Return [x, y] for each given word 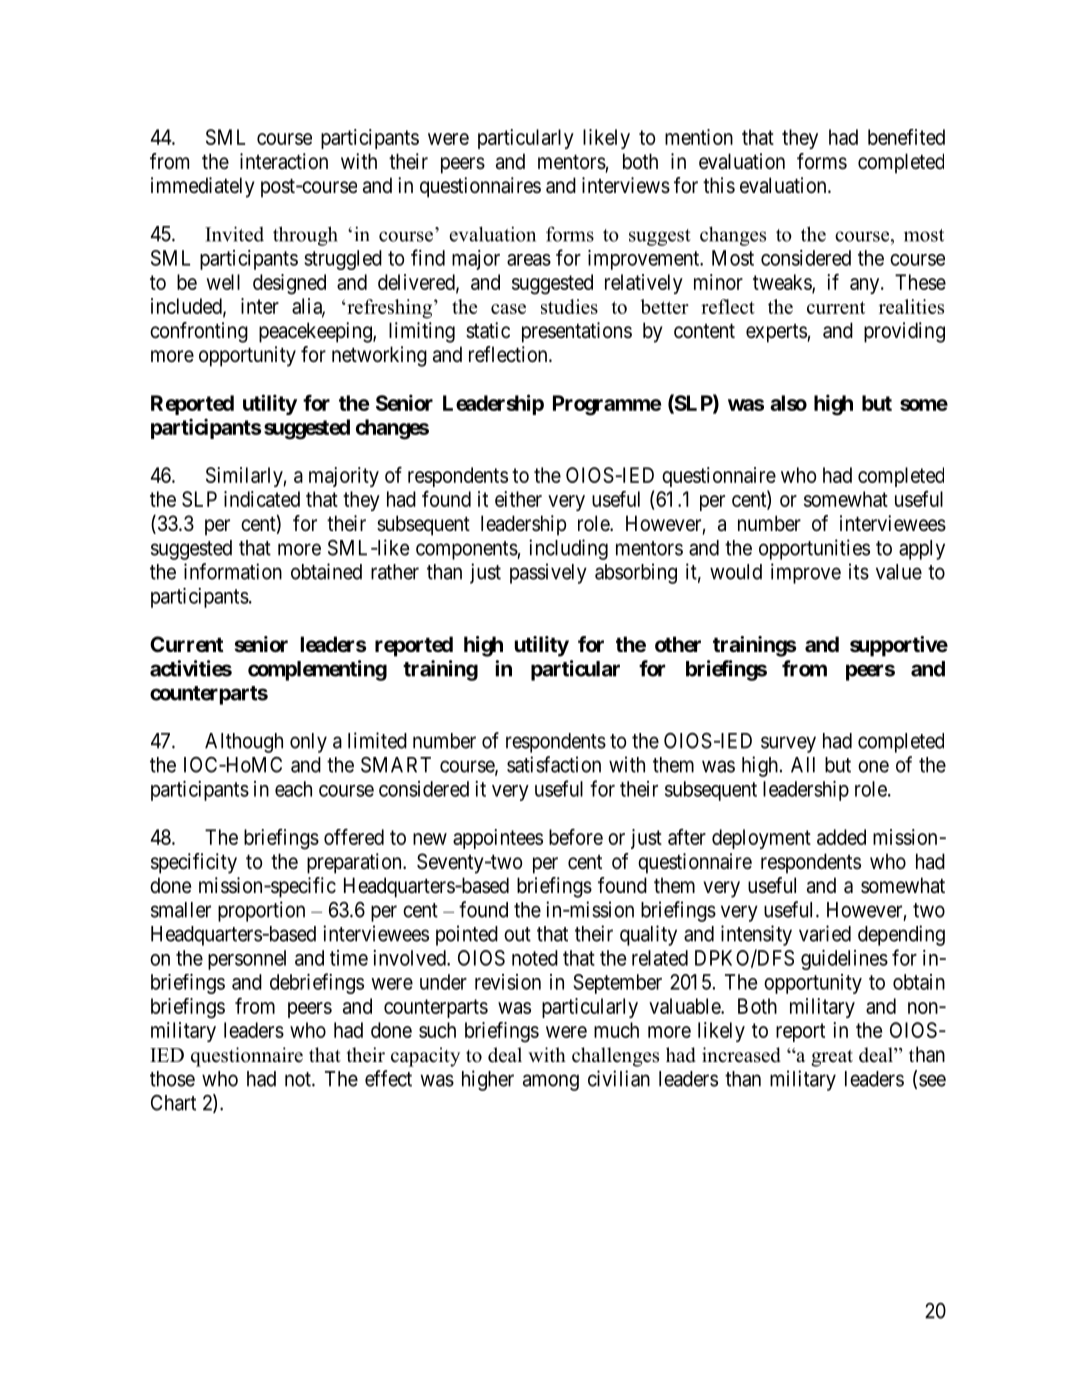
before [576, 837]
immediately [202, 187]
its [859, 571]
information [233, 571]
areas [529, 260]
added [841, 837]
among [551, 1082]
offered [354, 837]
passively [548, 573]
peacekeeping [316, 332]
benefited [906, 137]
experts [776, 333]
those [172, 1079]
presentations [577, 332]
